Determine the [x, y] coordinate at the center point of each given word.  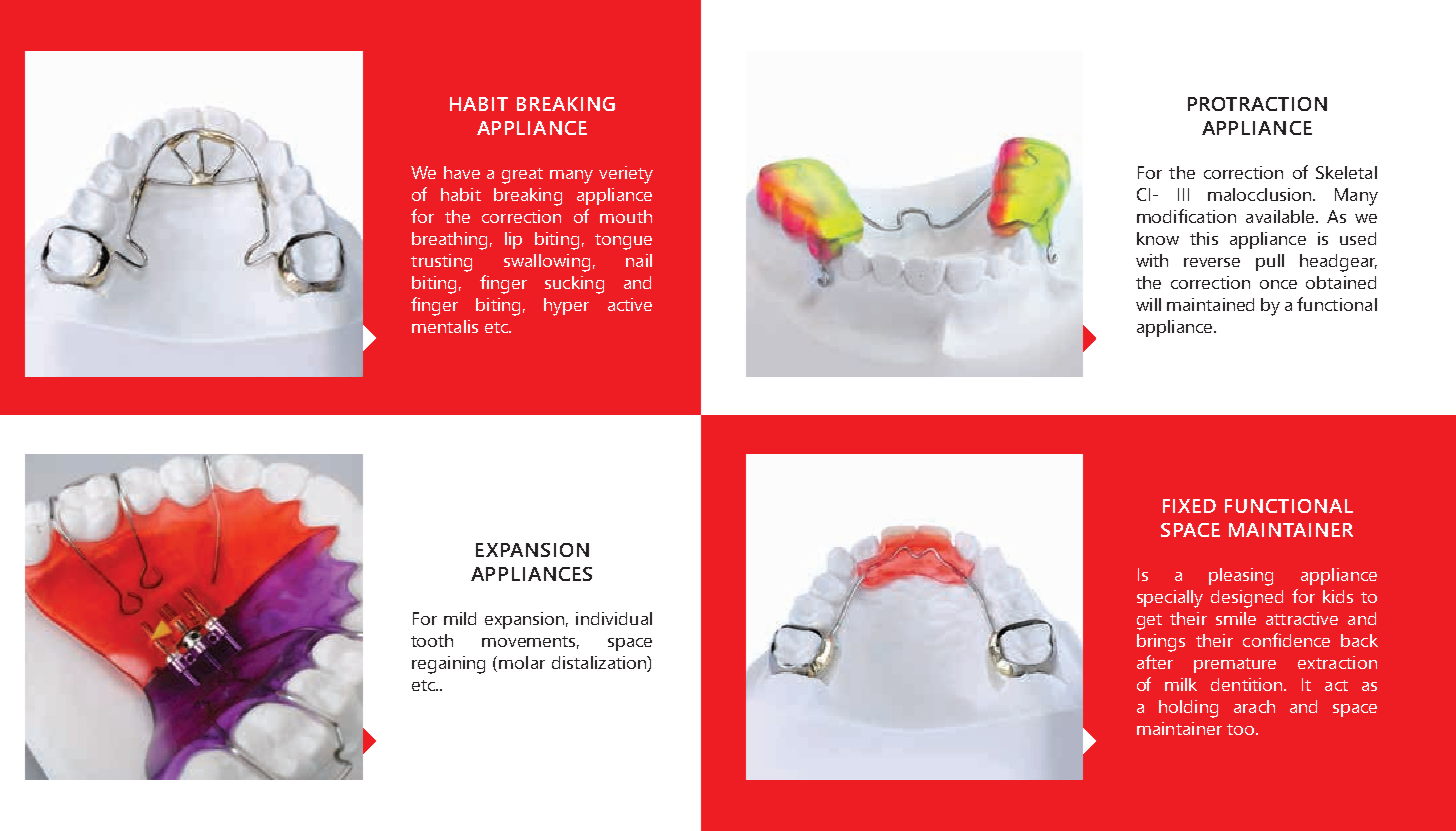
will [1148, 304]
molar [522, 662]
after [1155, 662]
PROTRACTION [1257, 104]
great [522, 176]
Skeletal [1346, 172]
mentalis [445, 326]
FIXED [1189, 506]
